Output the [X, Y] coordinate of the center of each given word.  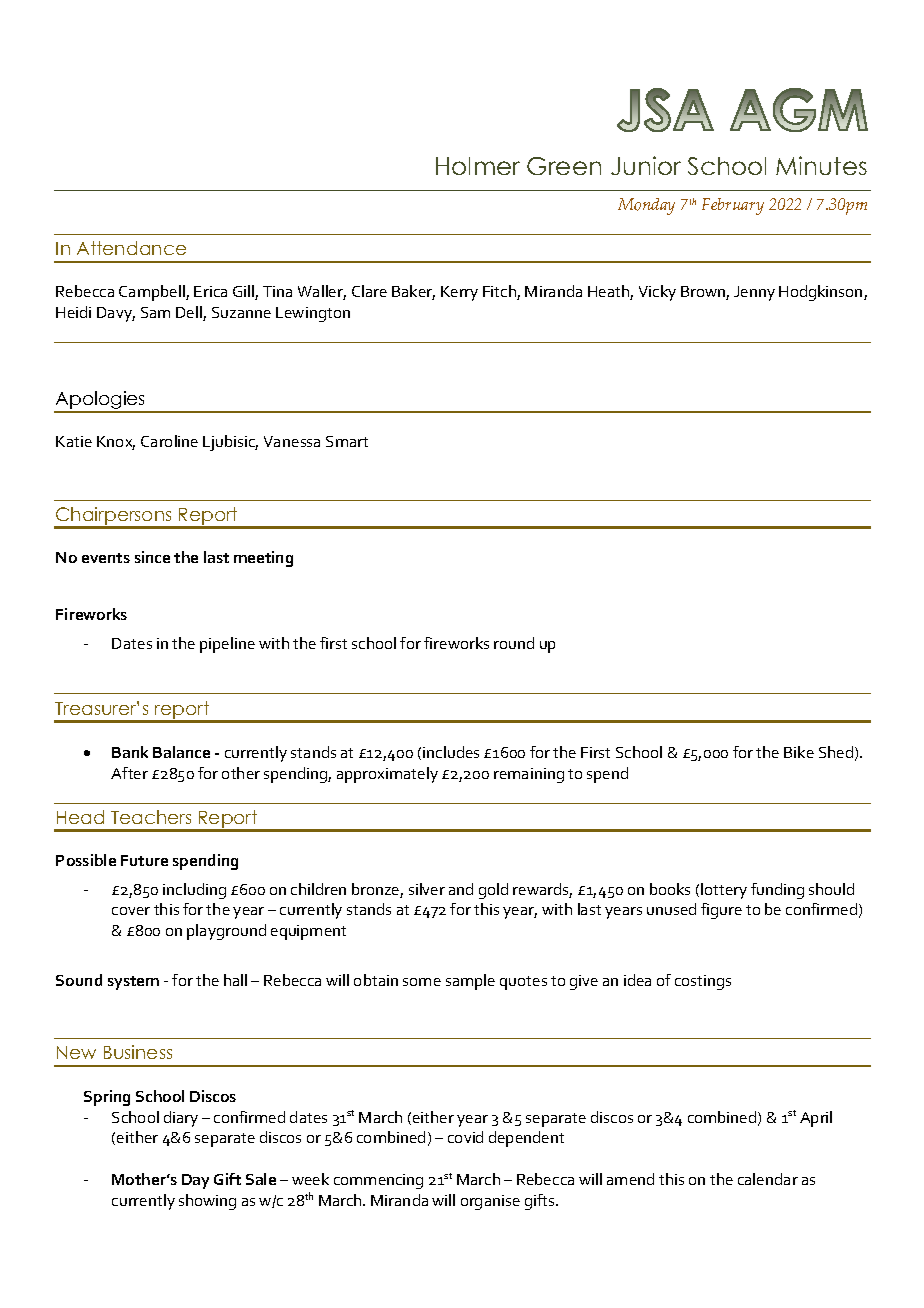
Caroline [169, 441]
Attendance [131, 248]
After [129, 773]
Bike [799, 752]
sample [470, 982]
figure [721, 911]
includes [451, 752]
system [133, 983]
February [733, 206]
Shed [836, 752]
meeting [263, 559]
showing [207, 1202]
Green [564, 166]
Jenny [754, 293]
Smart [347, 441]
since [152, 557]
